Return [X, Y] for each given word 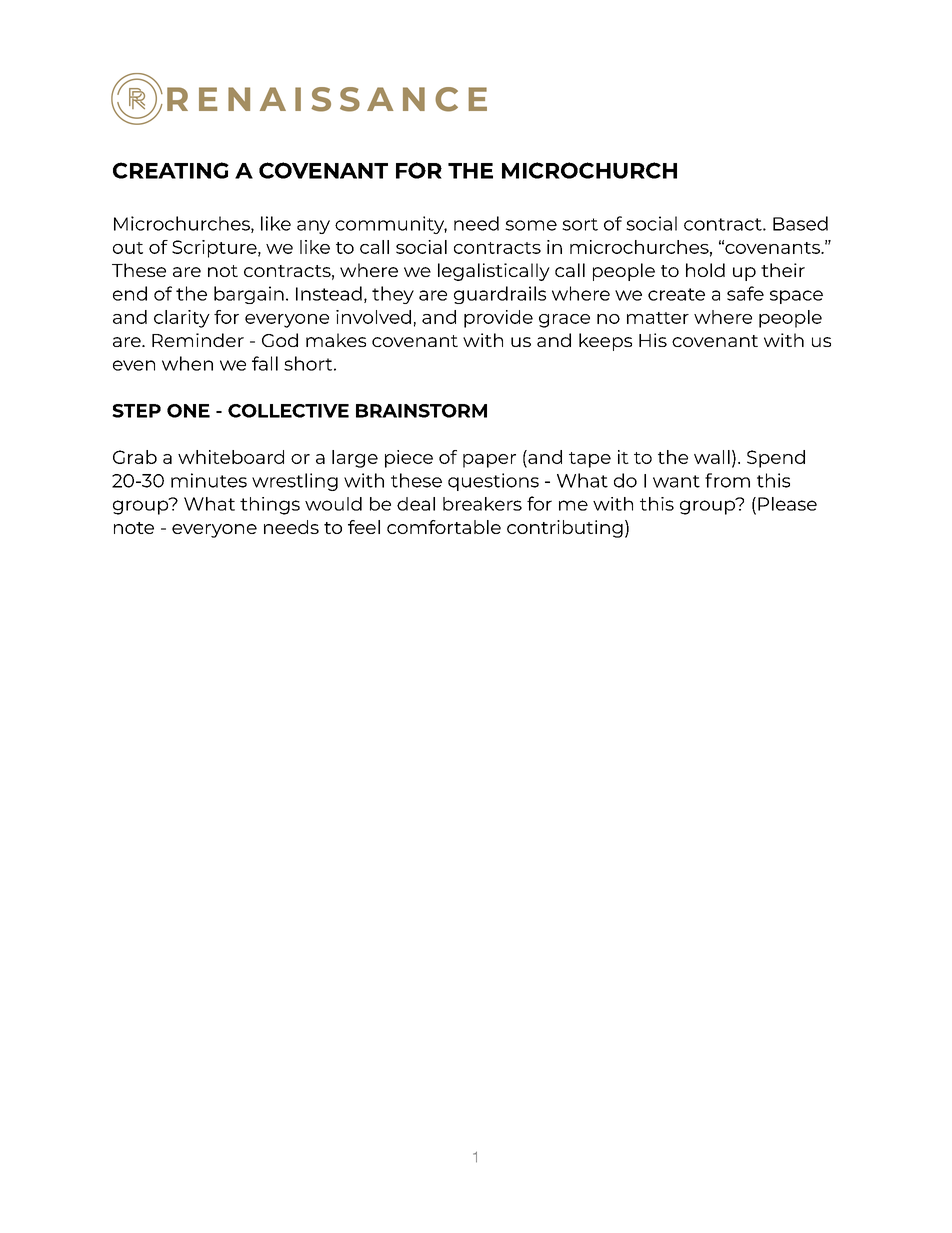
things [270, 506]
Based [800, 223]
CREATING [171, 170]
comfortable [444, 527]
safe [745, 293]
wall [712, 457]
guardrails [500, 295]
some [531, 225]
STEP [136, 411]
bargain [249, 295]
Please [787, 504]
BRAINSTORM [421, 411]
